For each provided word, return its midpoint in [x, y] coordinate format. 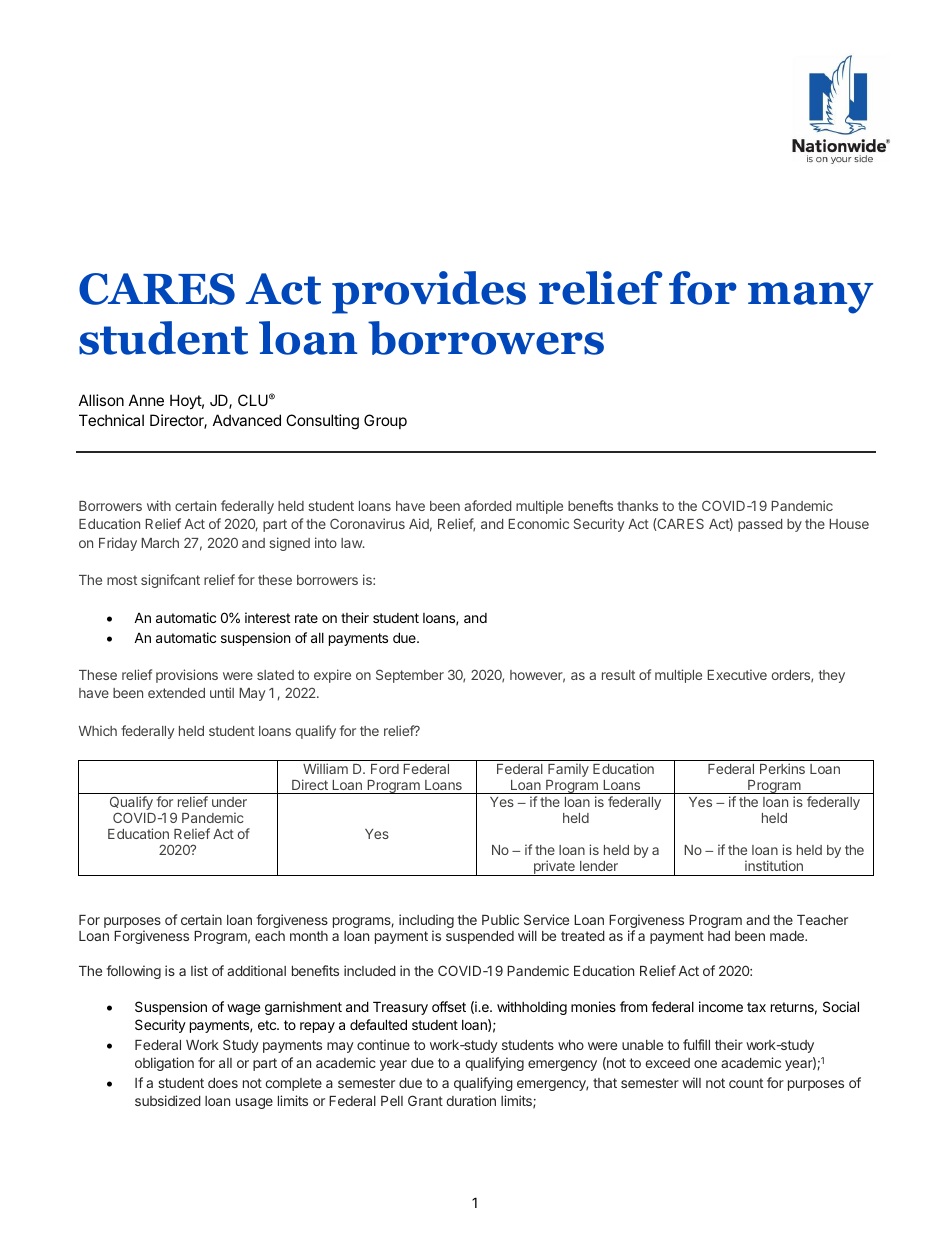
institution [774, 865]
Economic [538, 523]
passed [760, 525]
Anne [146, 400]
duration [471, 1100]
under [229, 802]
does [223, 1083]
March [160, 543]
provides [429, 292]
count [746, 1083]
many [810, 298]
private [554, 868]
